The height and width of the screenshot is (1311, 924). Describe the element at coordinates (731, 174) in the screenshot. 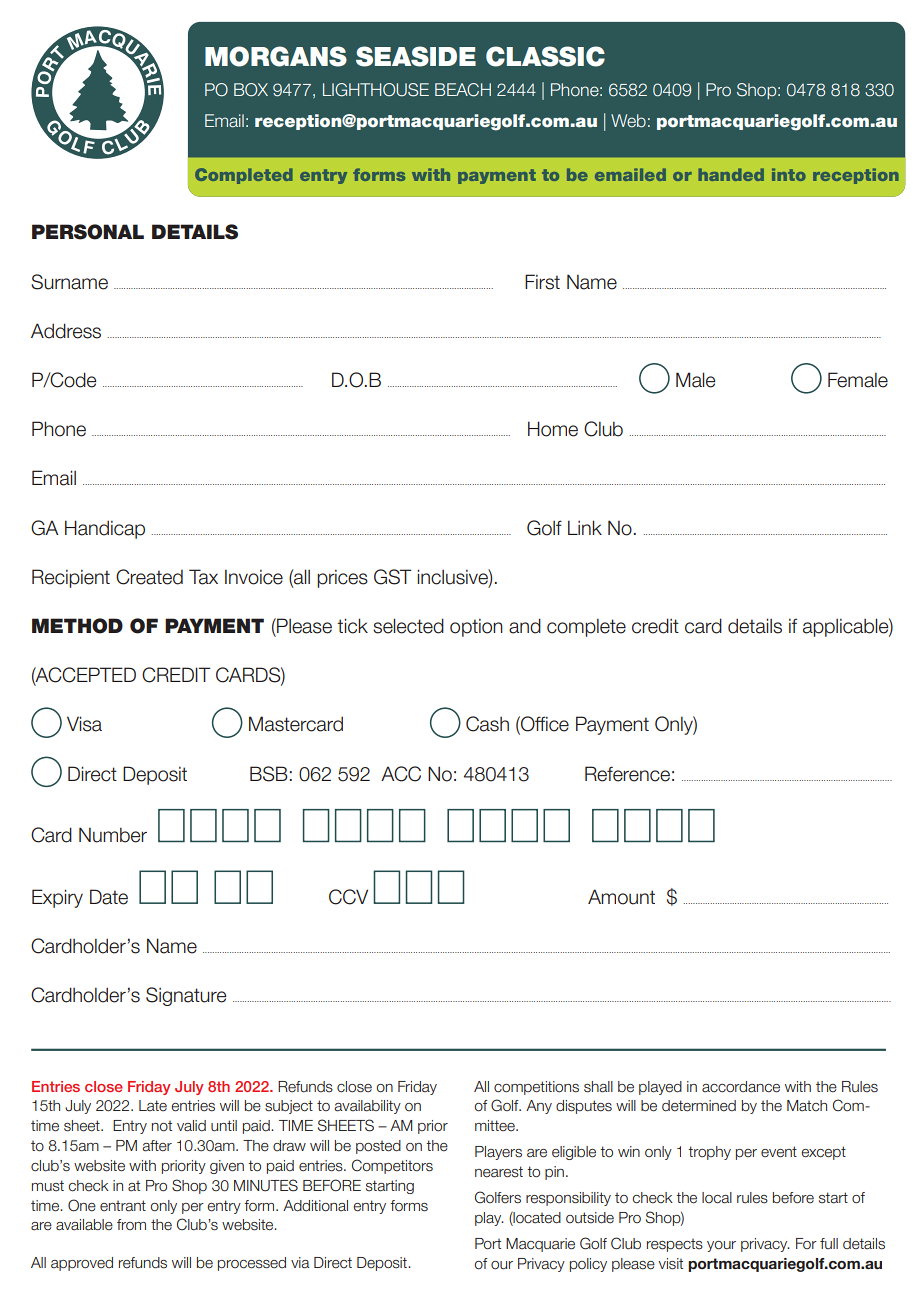

I see `handed` at that location.
